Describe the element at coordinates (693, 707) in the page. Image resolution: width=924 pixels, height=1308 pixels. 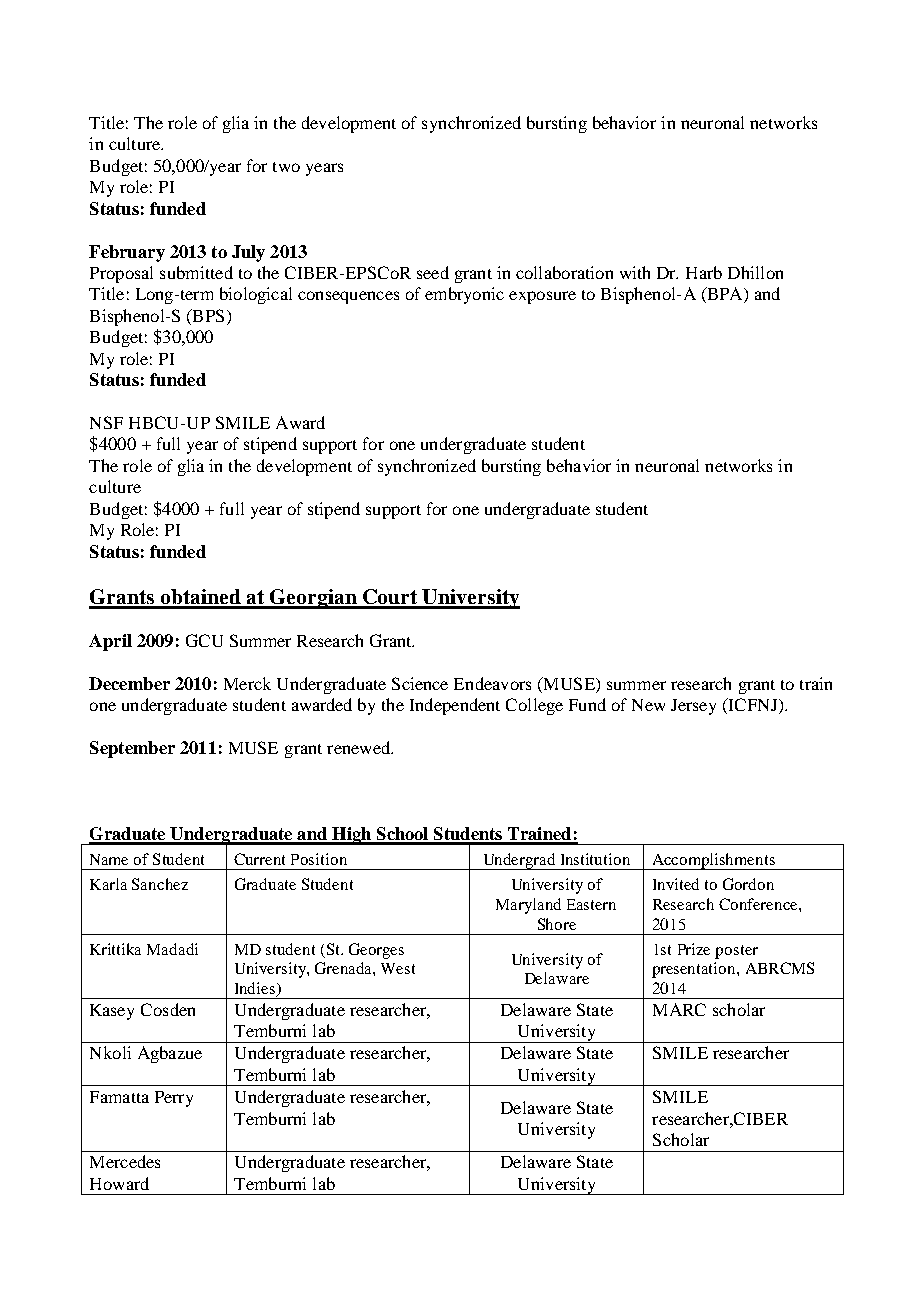
I see `Jersey` at that location.
